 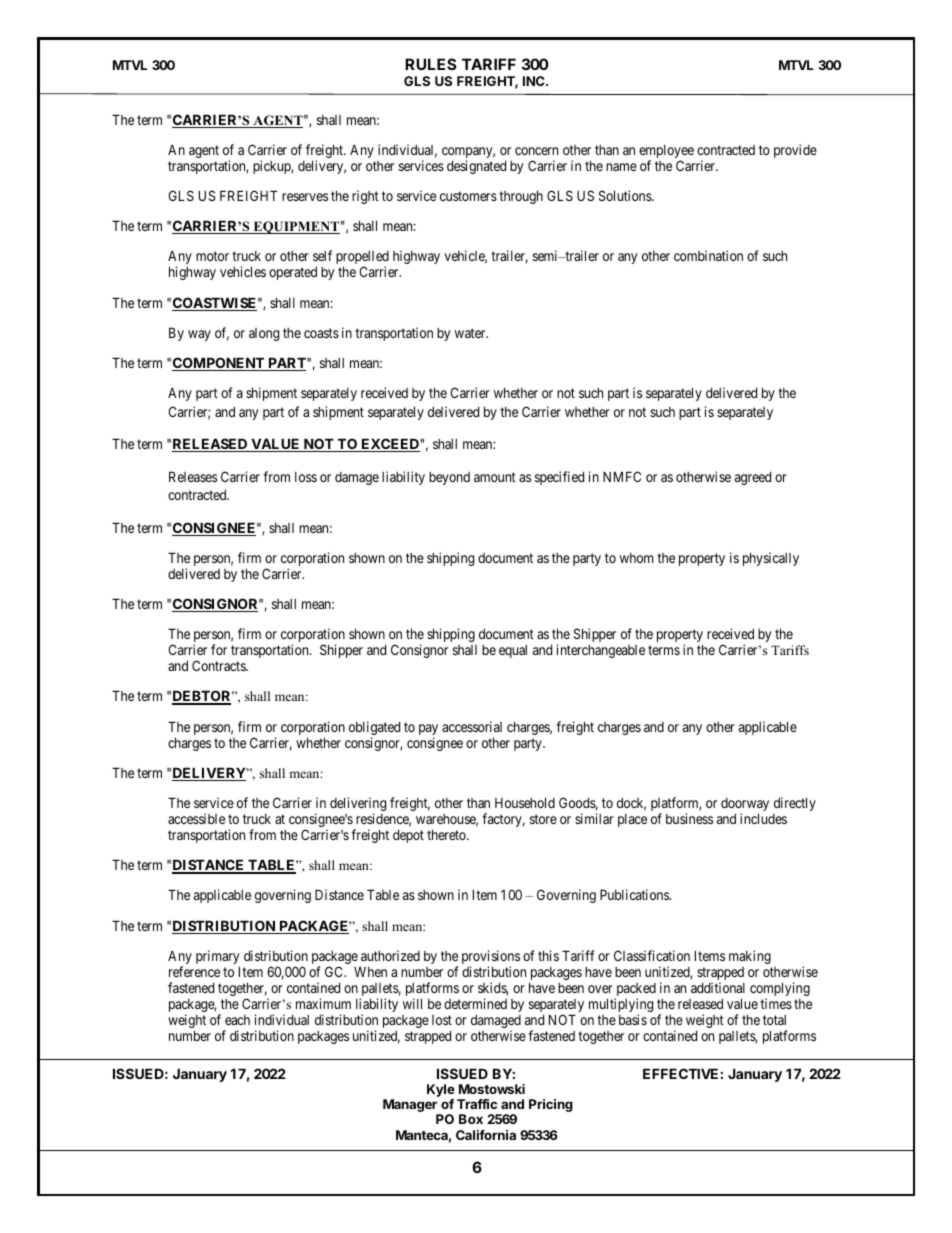 I want to click on Traffic, so click(x=477, y=1104).
